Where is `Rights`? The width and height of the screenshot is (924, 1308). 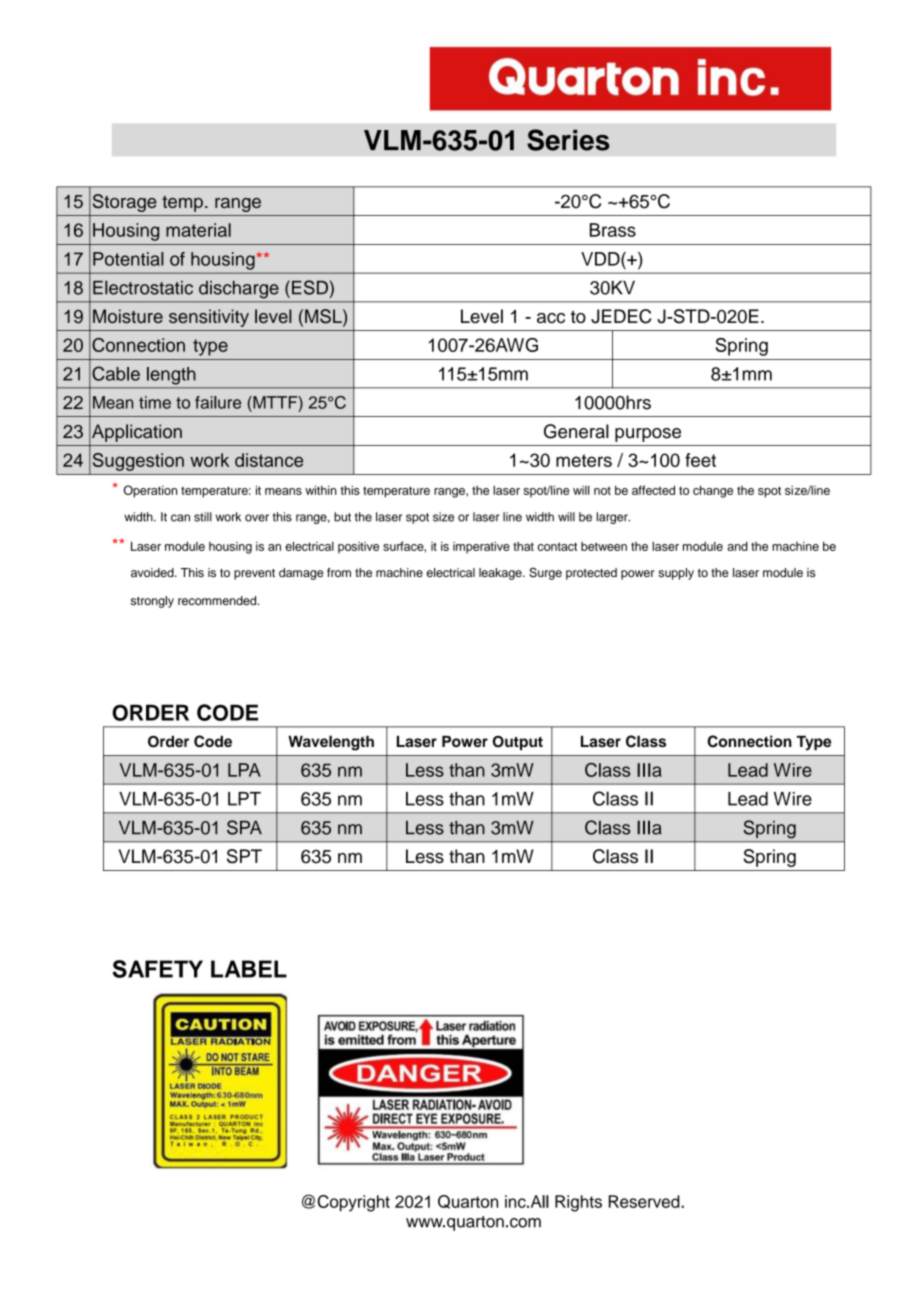 Rights is located at coordinates (578, 1203).
